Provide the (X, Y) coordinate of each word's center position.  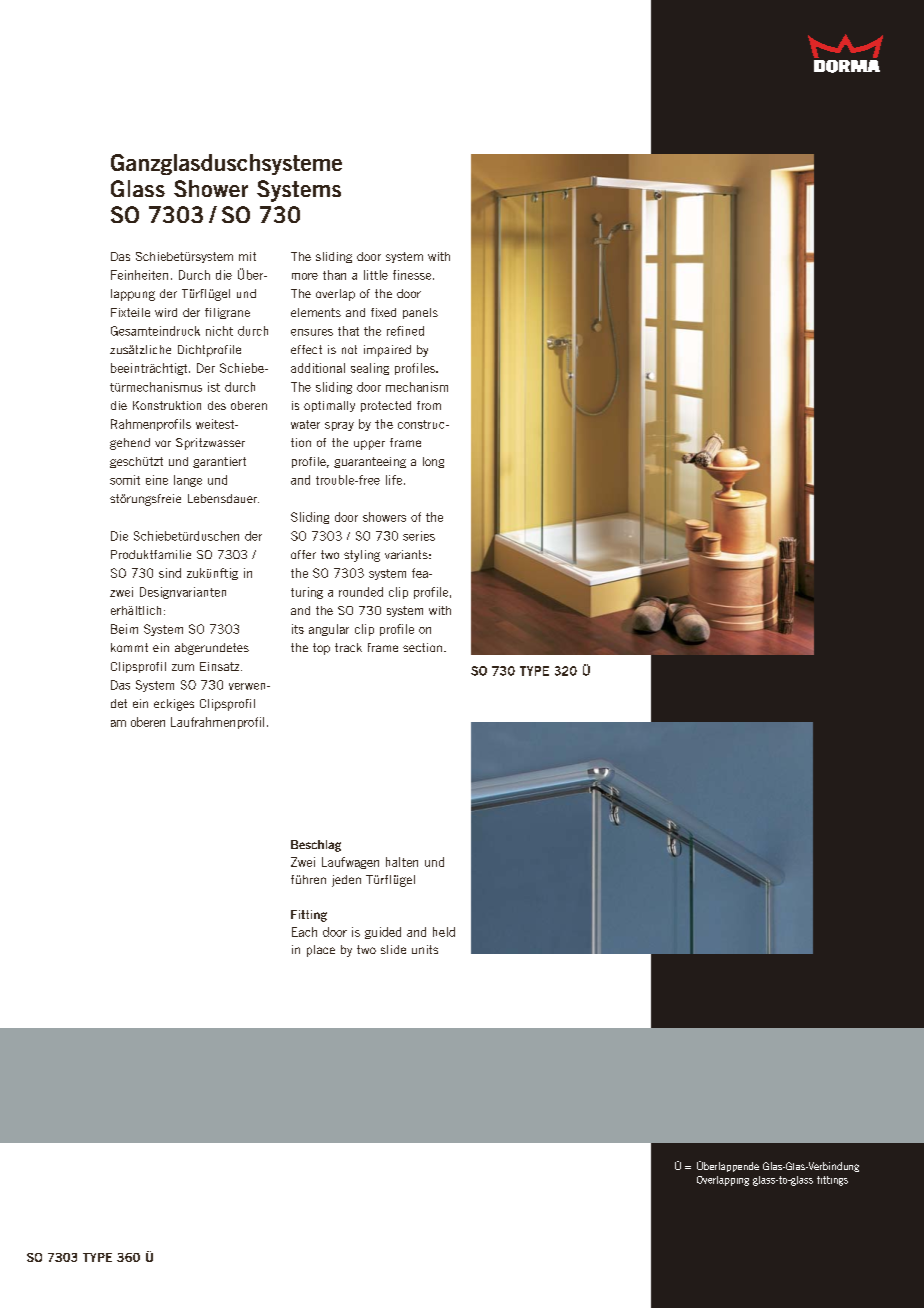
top (321, 649)
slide (393, 949)
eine (157, 480)
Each (304, 932)
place (321, 951)
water (305, 424)
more (305, 276)
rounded (361, 592)
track (348, 647)
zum (183, 667)
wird (166, 312)
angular (329, 630)
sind (170, 573)
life (394, 480)
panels (420, 313)
